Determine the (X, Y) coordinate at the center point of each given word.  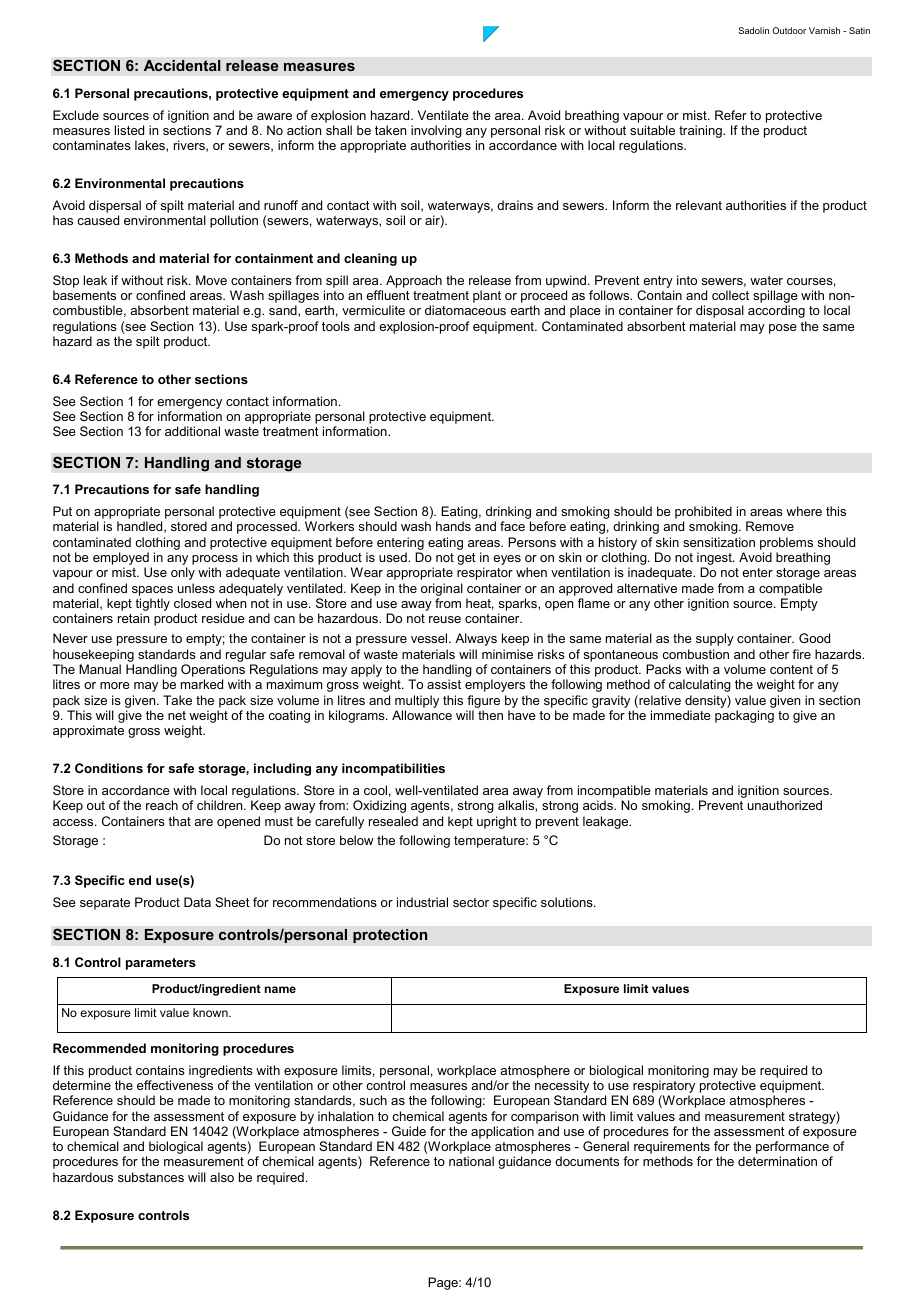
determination (777, 1161)
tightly (152, 606)
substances (151, 1177)
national (471, 1161)
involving (436, 133)
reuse (445, 619)
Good (814, 638)
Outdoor (789, 30)
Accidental (182, 65)
